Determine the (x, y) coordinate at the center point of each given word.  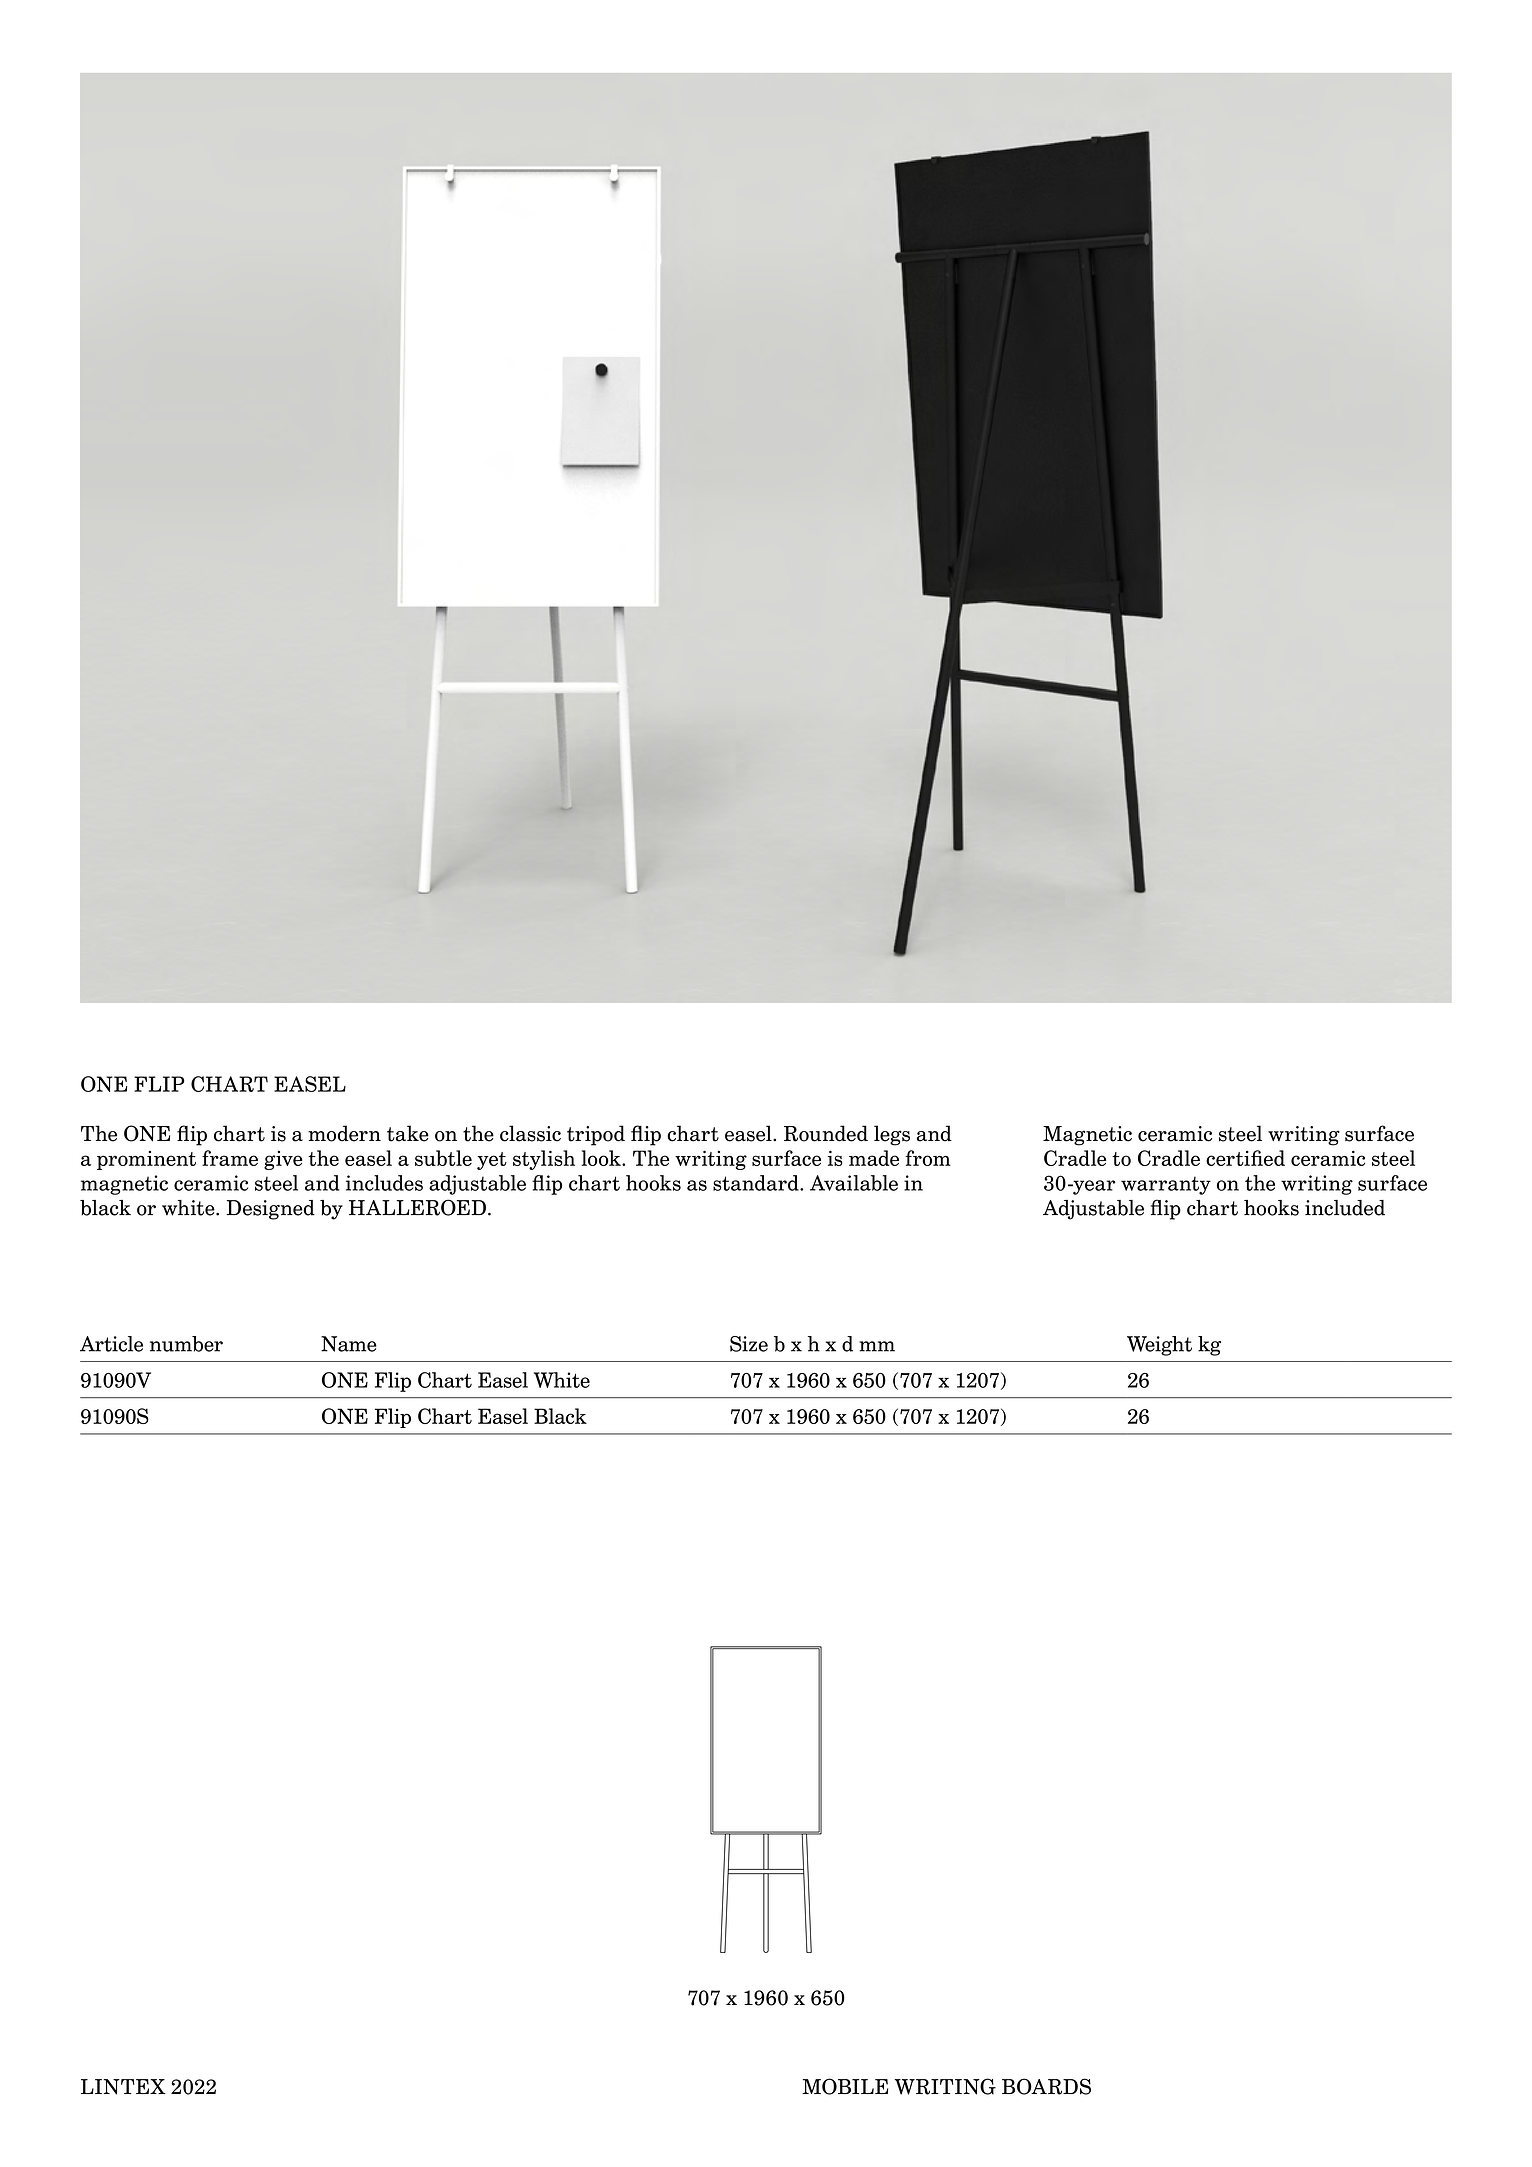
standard (757, 1183)
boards (1046, 2086)
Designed (271, 1210)
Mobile (845, 2086)
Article (111, 1344)
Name (349, 1344)
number (186, 1344)
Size (749, 1344)
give (283, 1160)
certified (1245, 1158)
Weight (1159, 1346)
